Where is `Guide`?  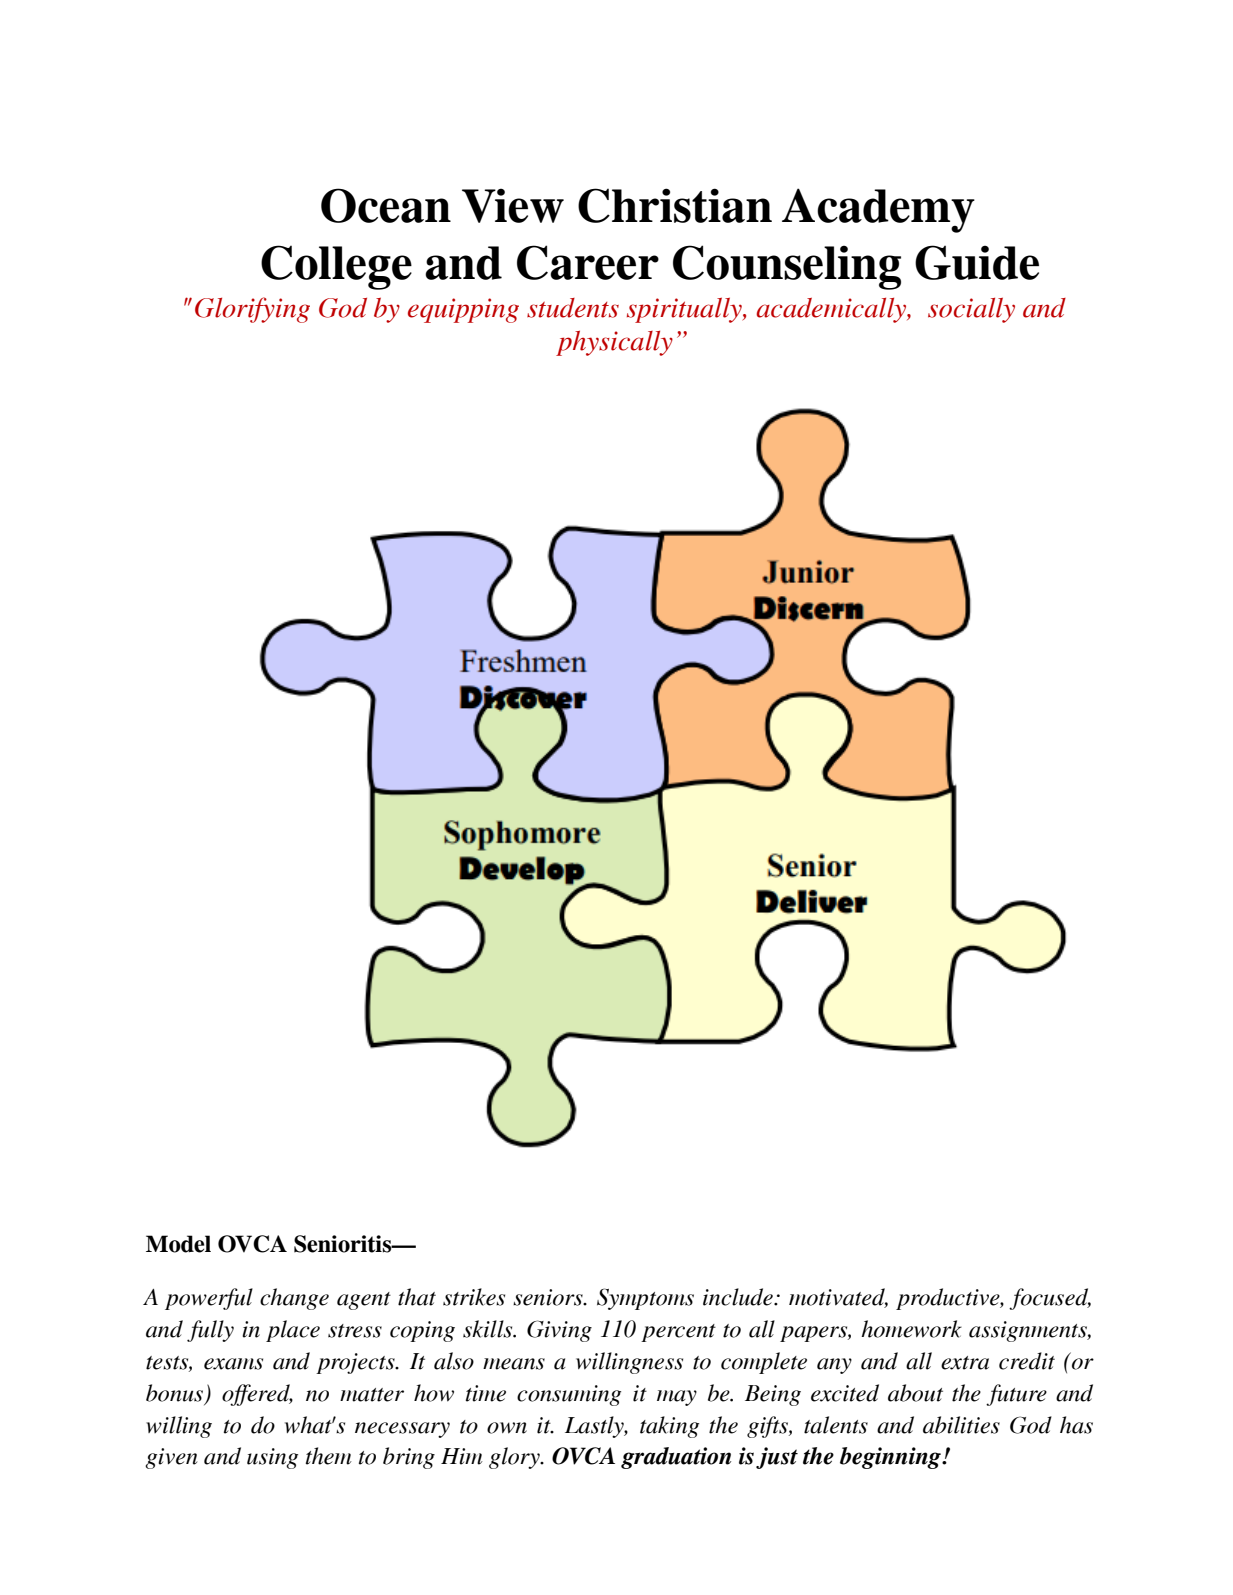
Guide is located at coordinates (977, 262).
